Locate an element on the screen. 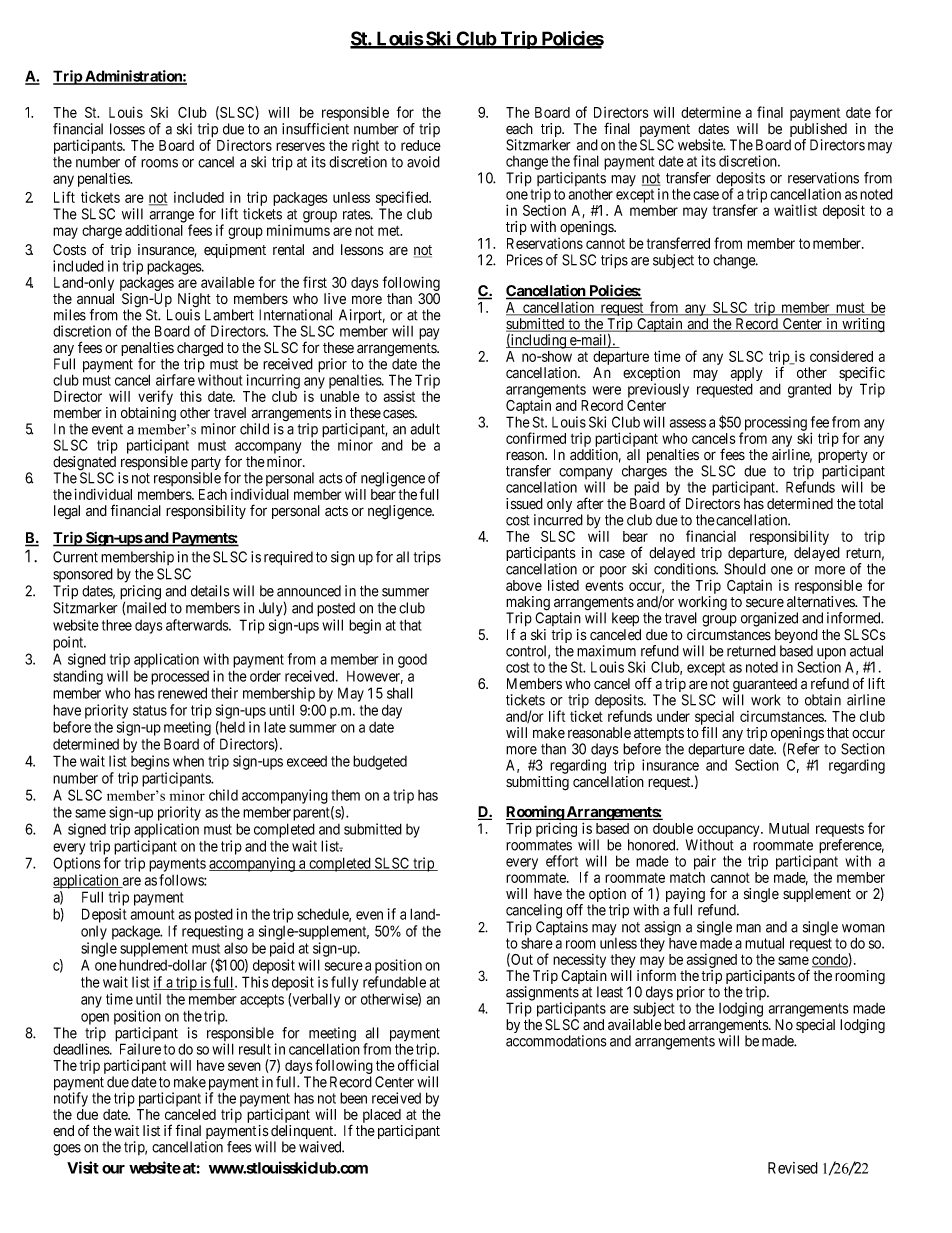 This screenshot has height=1233, width=952. placed is located at coordinates (382, 1117).
